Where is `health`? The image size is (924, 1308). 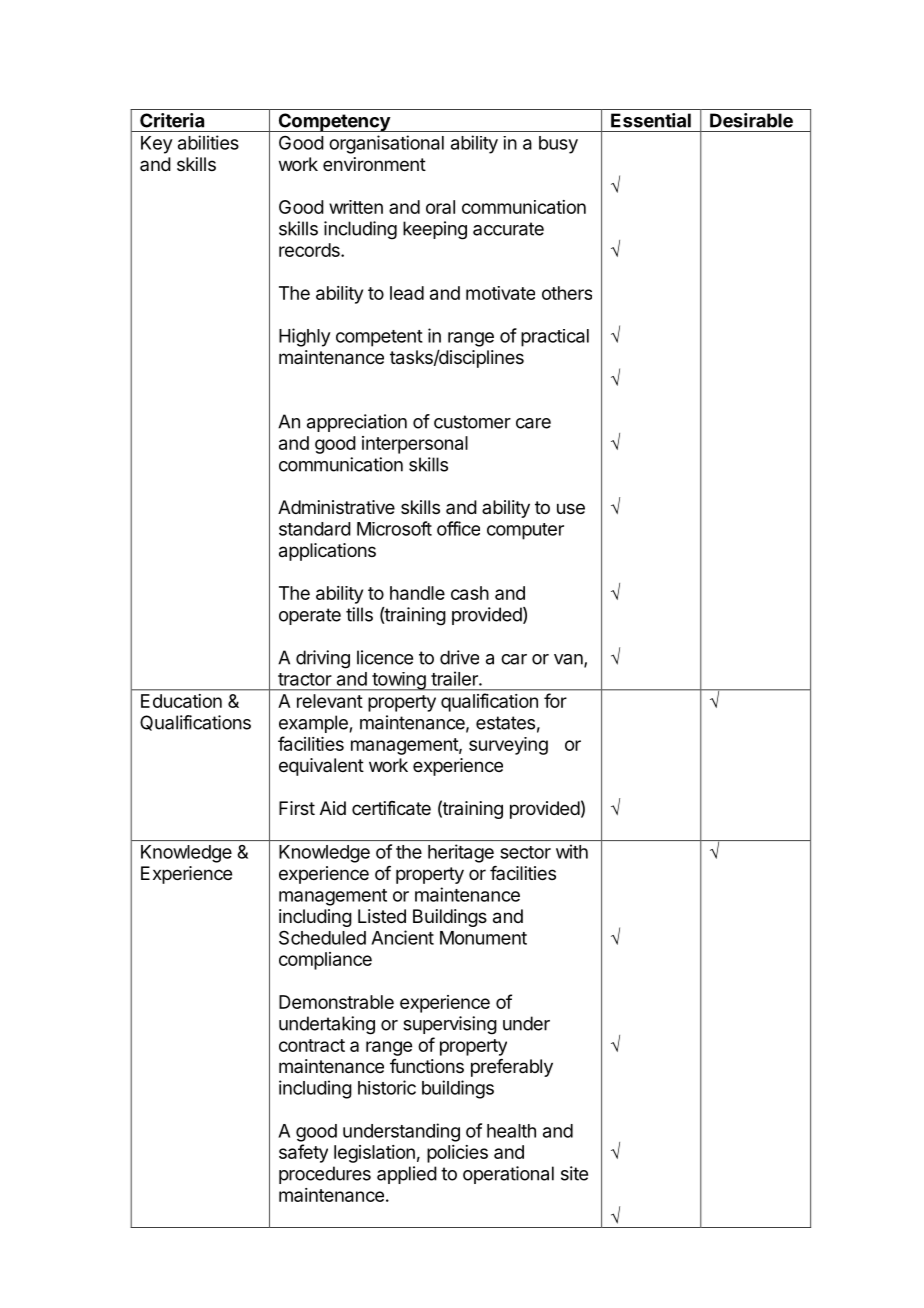 health is located at coordinates (511, 1131).
